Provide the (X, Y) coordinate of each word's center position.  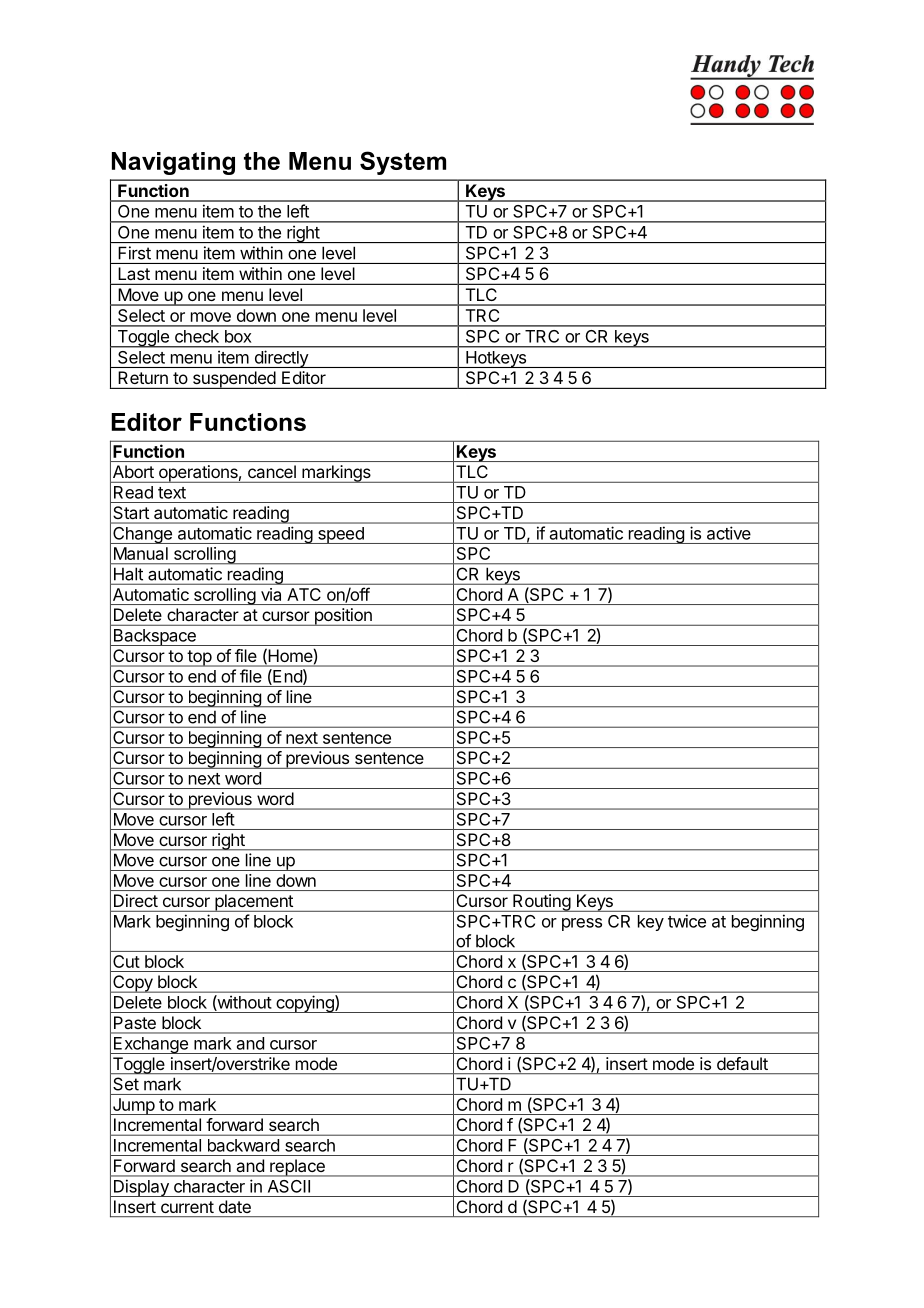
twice (687, 921)
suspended (233, 380)
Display (141, 1188)
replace (297, 1168)
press (582, 924)
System (403, 163)
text (172, 493)
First (135, 253)
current (187, 1207)
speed (341, 535)
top (199, 658)
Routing (541, 903)
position (343, 617)
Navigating (173, 163)
